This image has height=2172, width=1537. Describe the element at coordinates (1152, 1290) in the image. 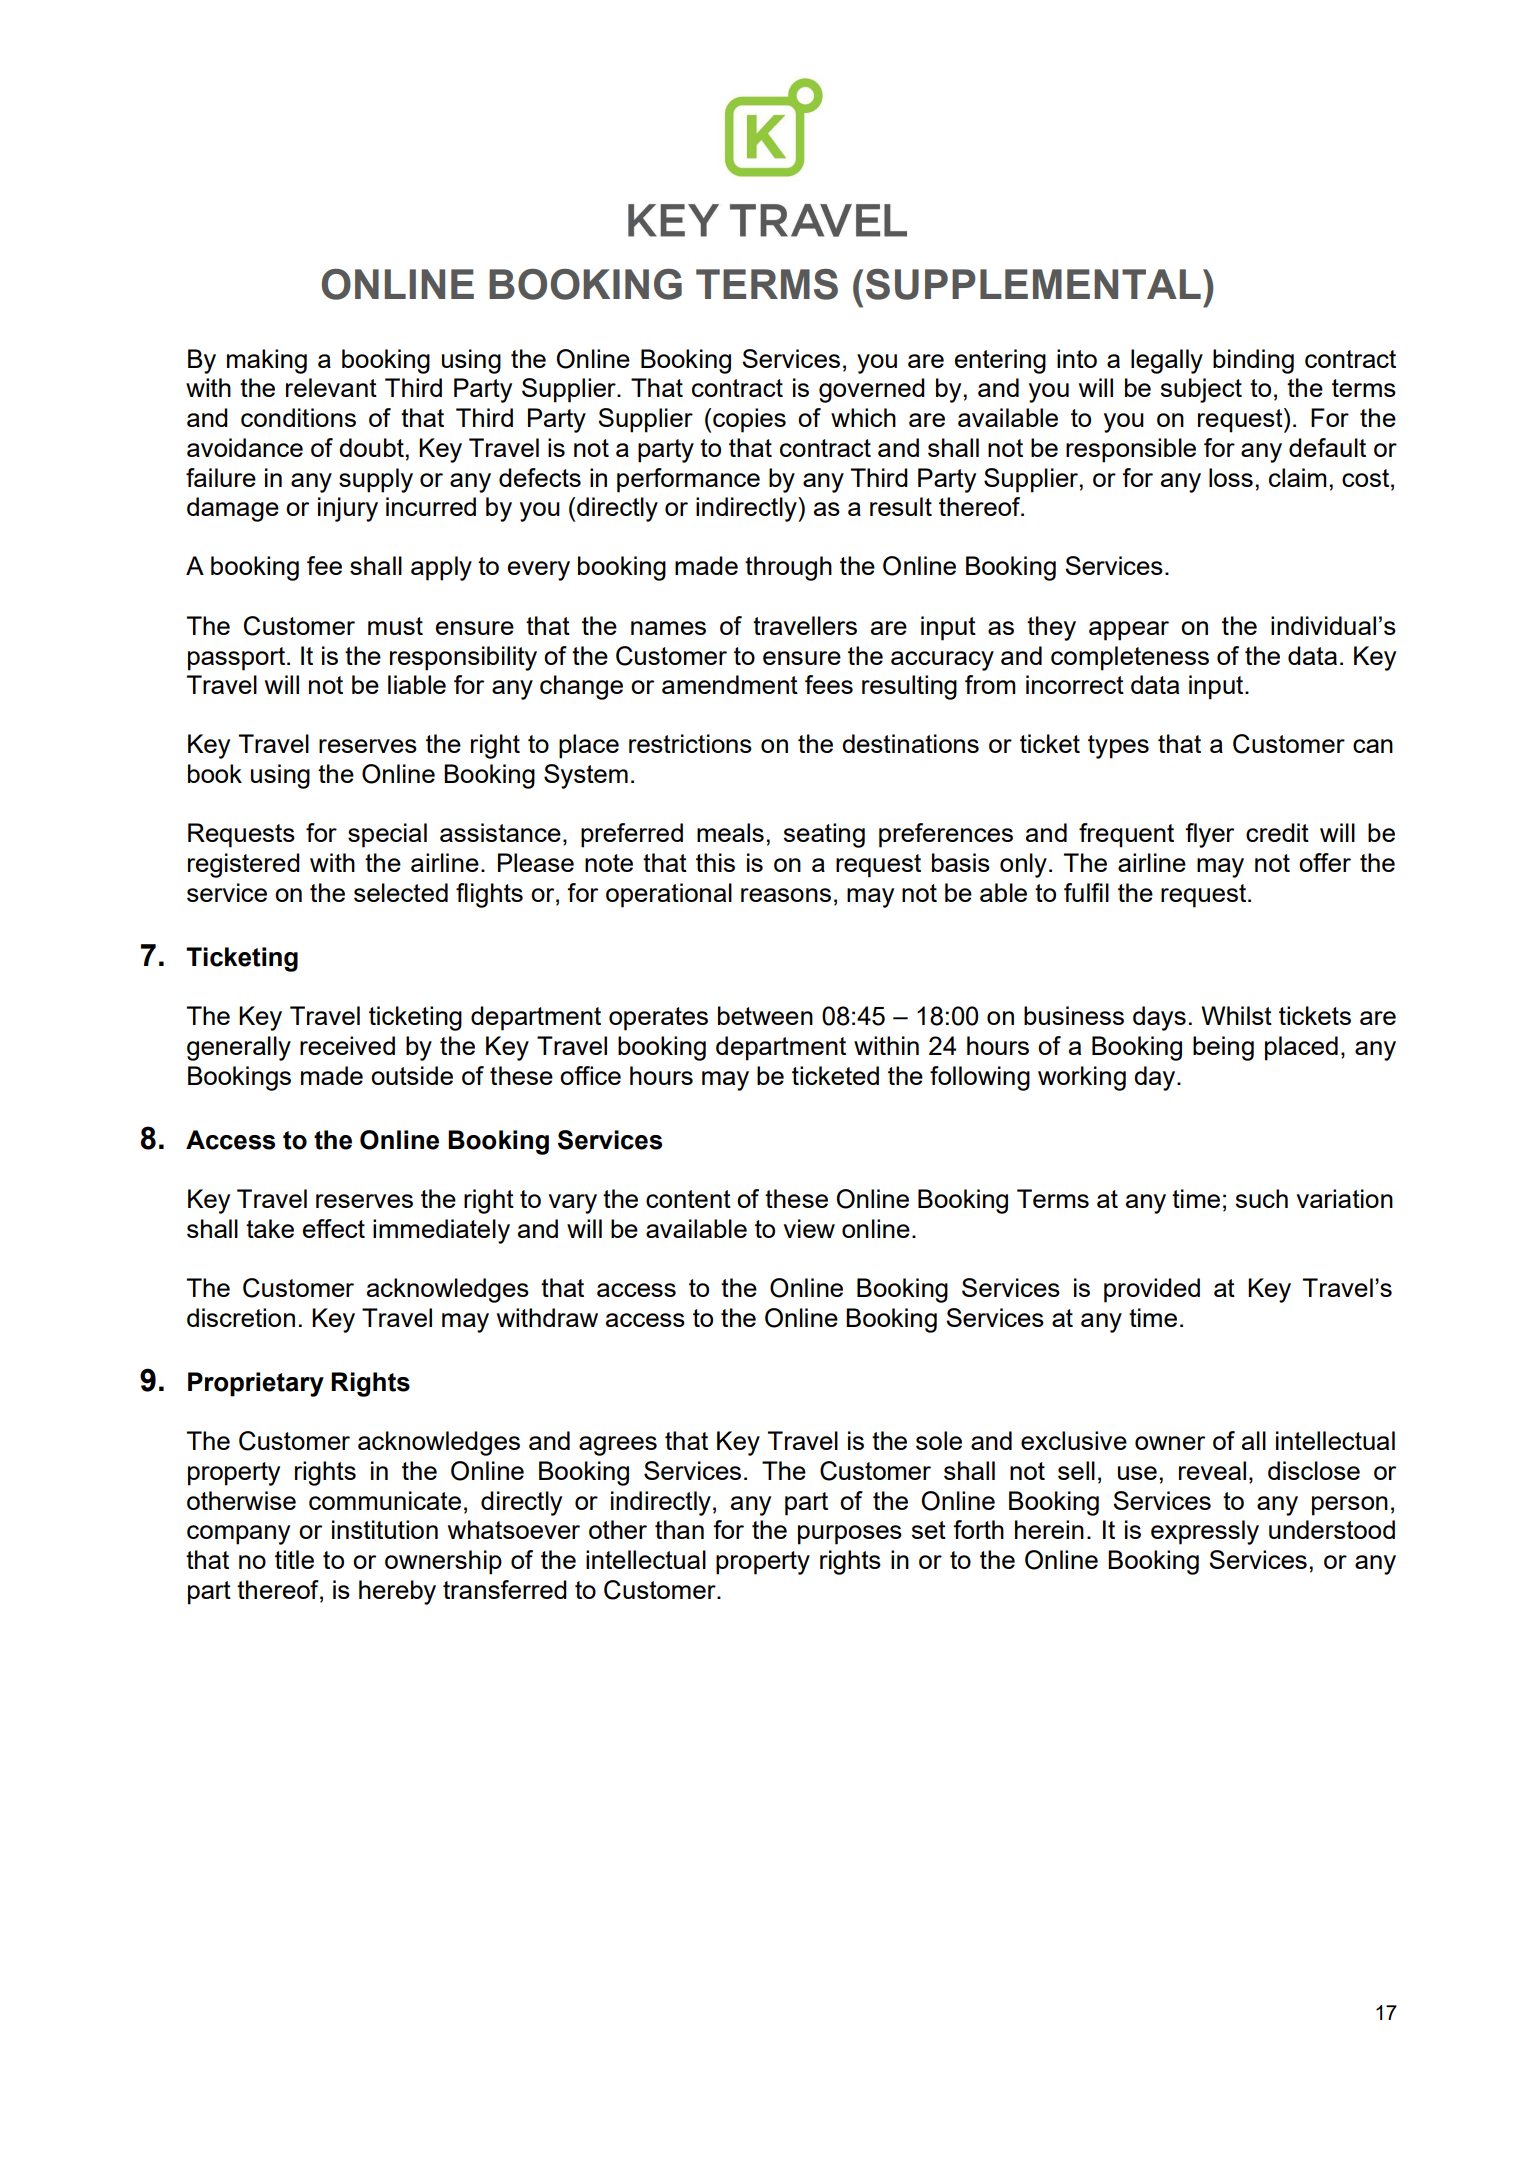

I see `provided` at that location.
